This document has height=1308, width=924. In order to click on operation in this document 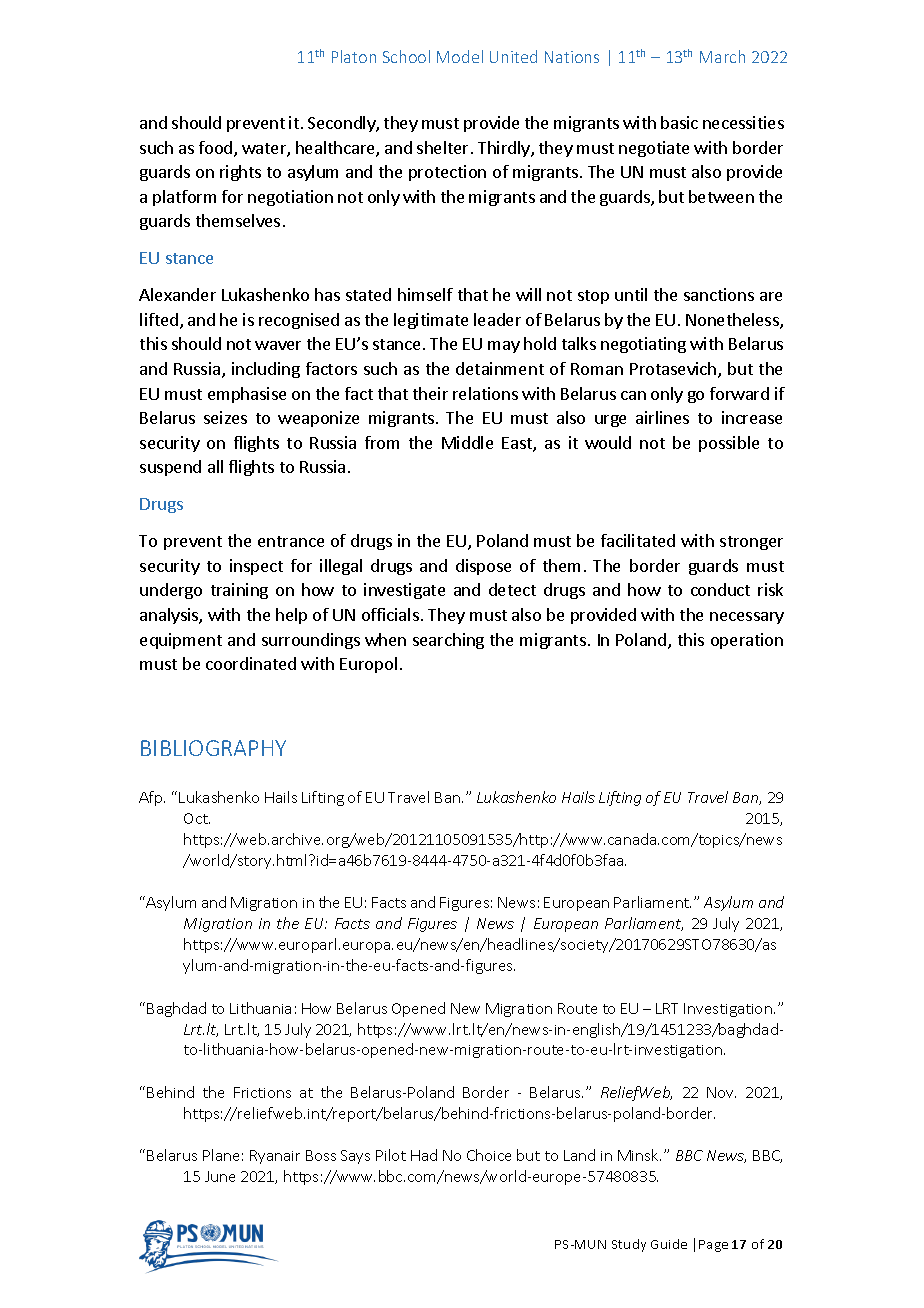, I will do `click(747, 641)`.
